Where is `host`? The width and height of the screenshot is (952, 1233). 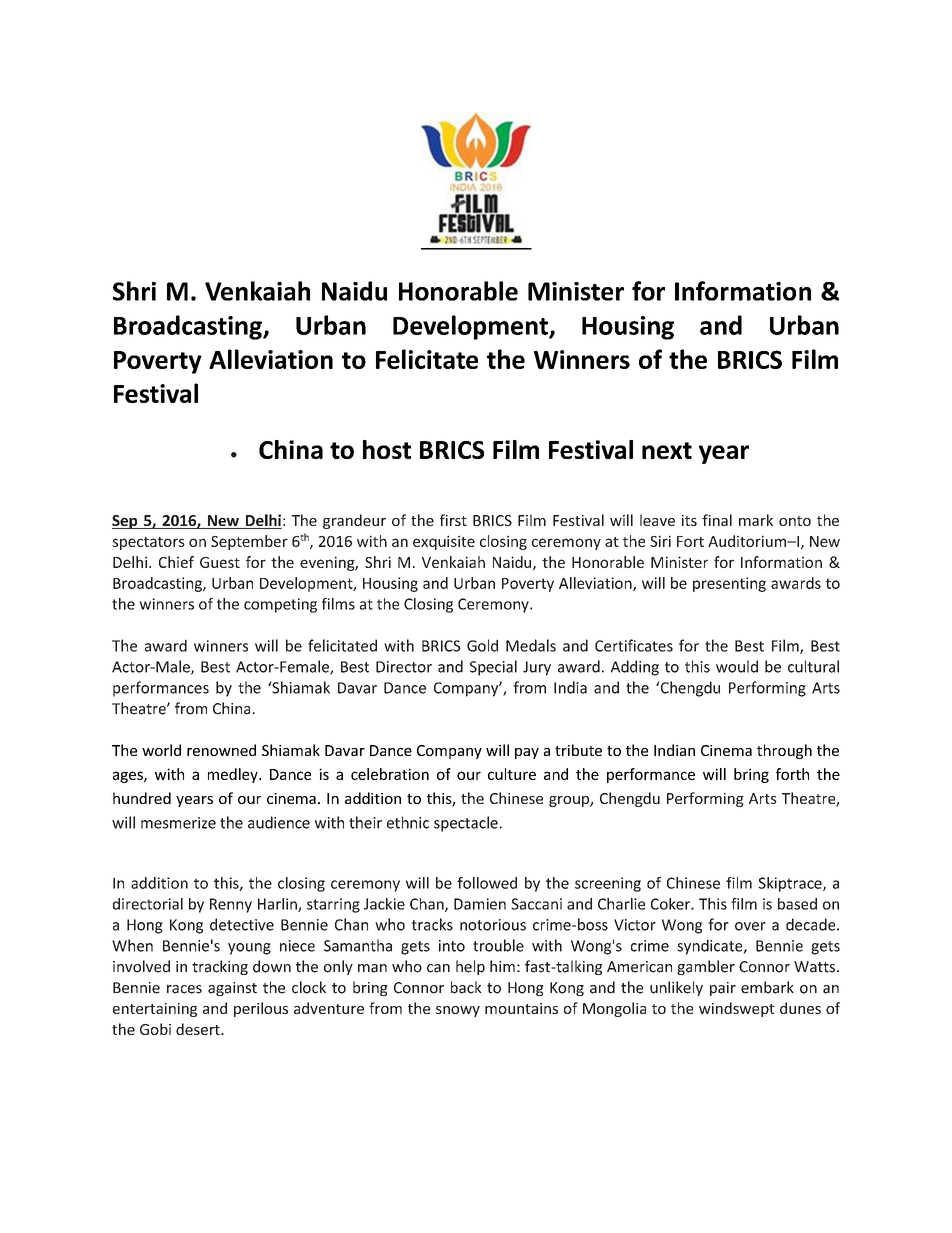
host is located at coordinates (387, 449).
